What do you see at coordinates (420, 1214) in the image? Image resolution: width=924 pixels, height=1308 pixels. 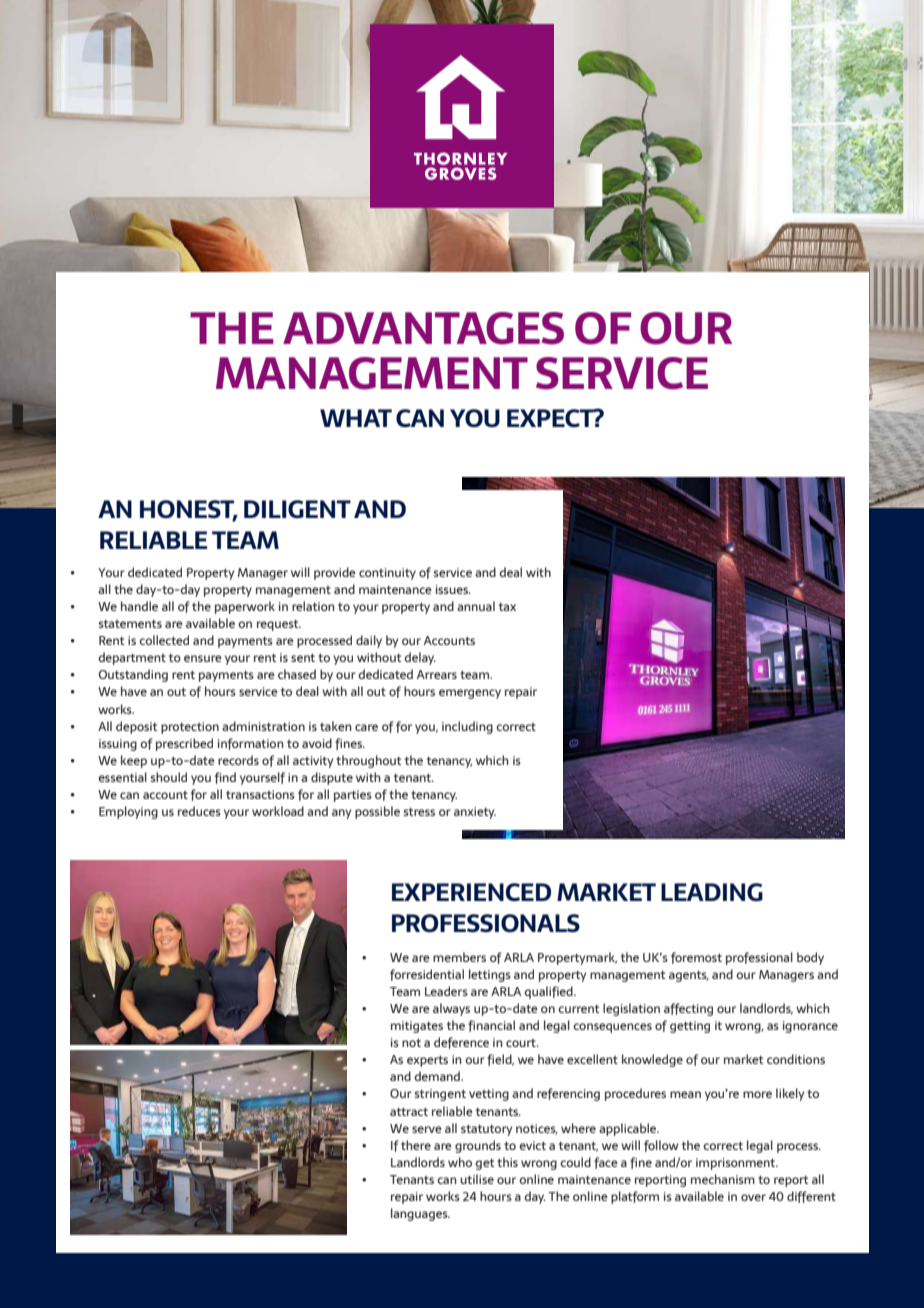 I see `languages` at bounding box center [420, 1214].
